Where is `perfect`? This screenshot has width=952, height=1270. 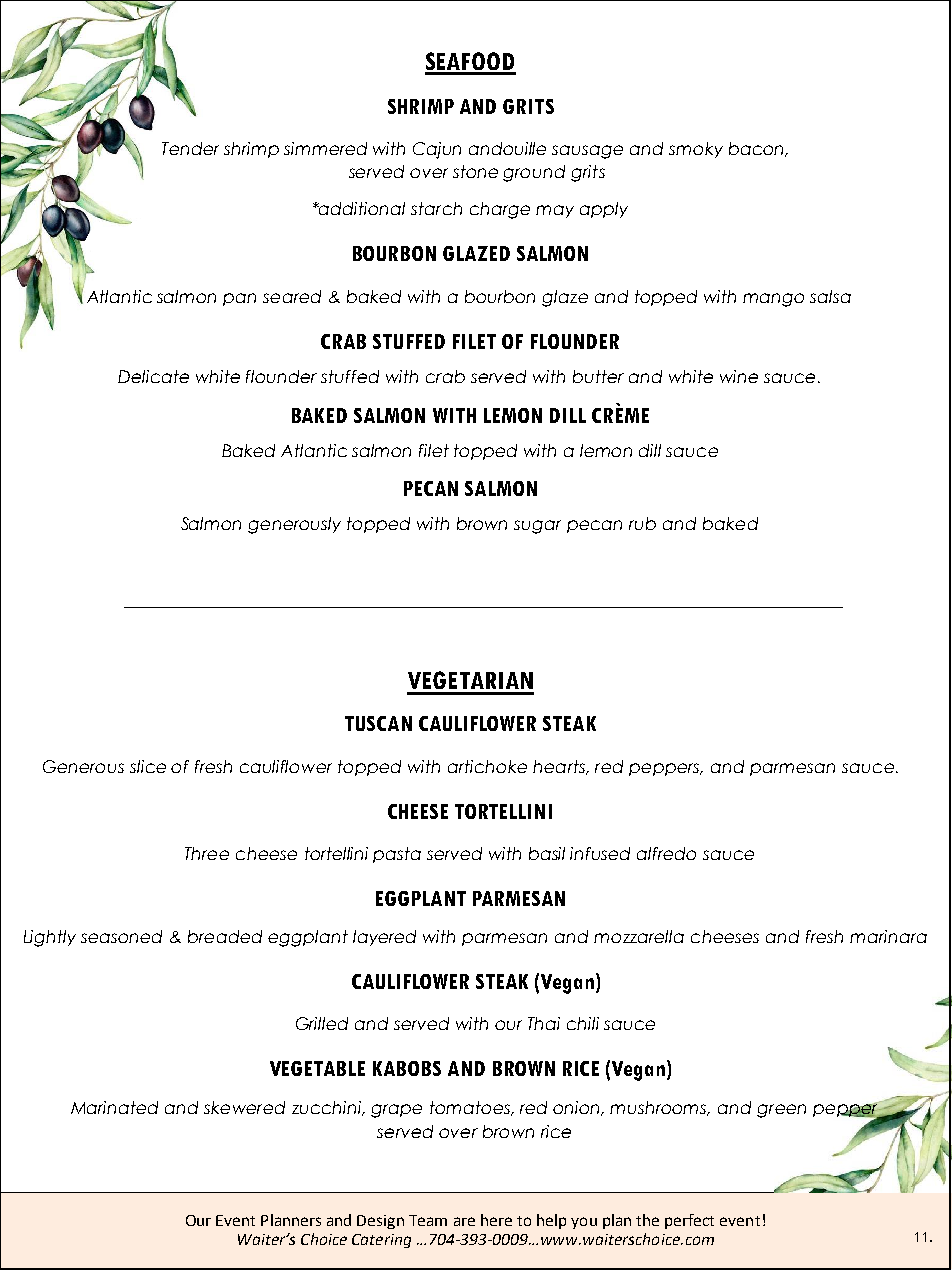 perfect is located at coordinates (689, 1221).
